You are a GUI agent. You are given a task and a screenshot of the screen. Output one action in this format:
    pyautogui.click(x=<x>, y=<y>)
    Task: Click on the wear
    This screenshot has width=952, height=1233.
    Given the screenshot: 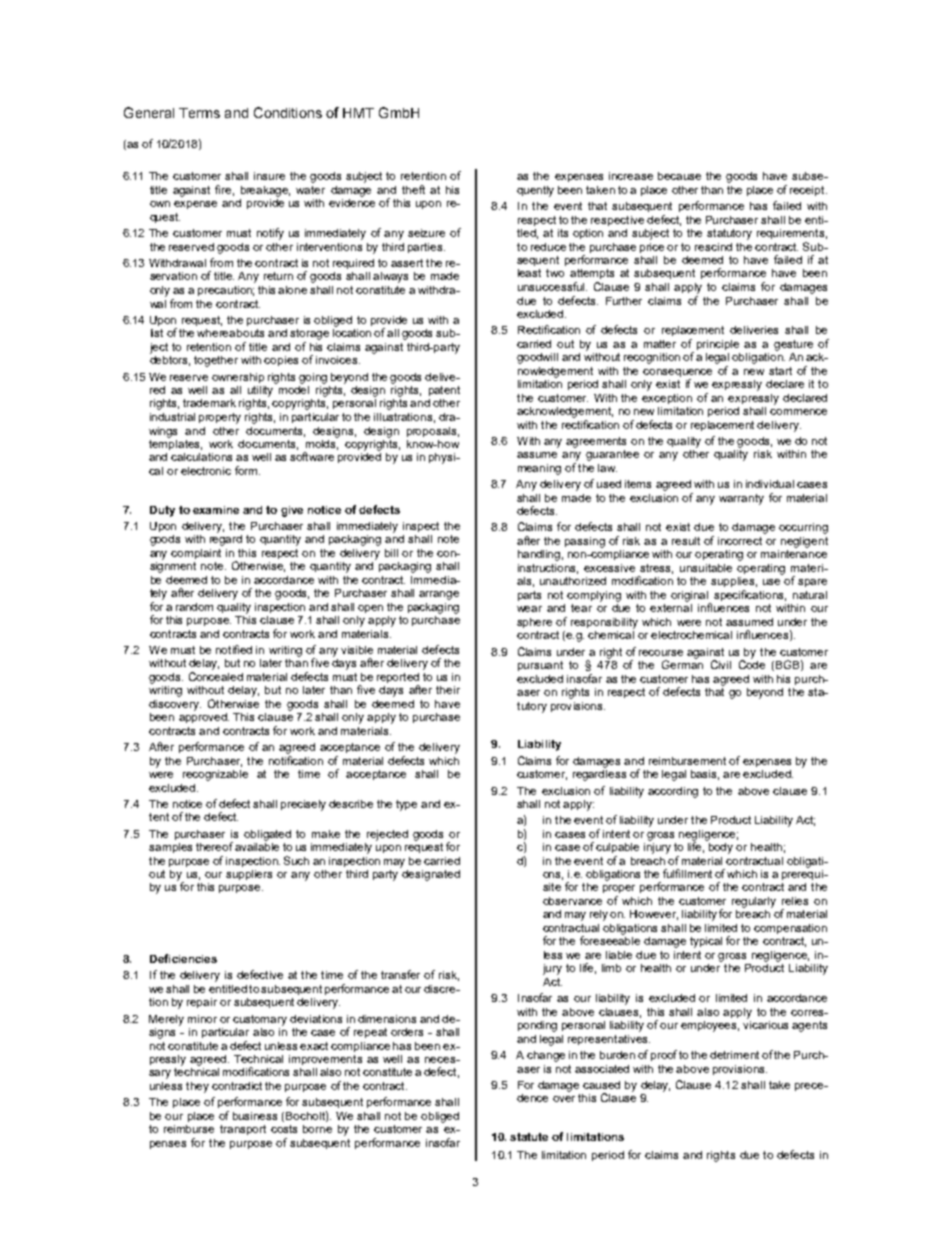 What is the action you would take?
    pyautogui.click(x=529, y=609)
